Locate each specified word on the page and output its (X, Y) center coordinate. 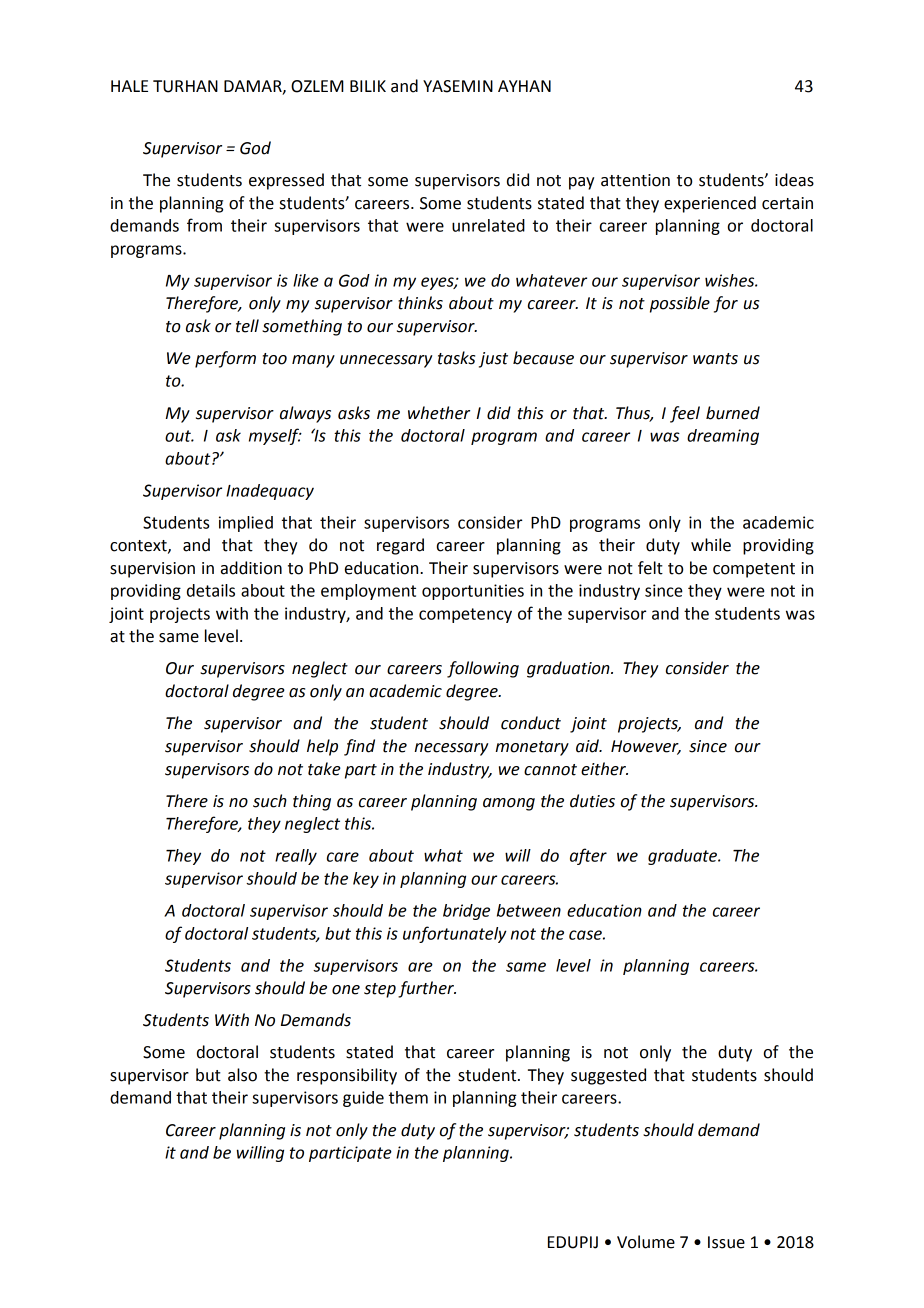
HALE (129, 86)
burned (733, 413)
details (211, 590)
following (483, 669)
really (296, 857)
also (242, 1075)
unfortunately (455, 934)
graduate (684, 857)
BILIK (368, 86)
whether (439, 413)
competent (754, 570)
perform (225, 359)
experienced (710, 204)
